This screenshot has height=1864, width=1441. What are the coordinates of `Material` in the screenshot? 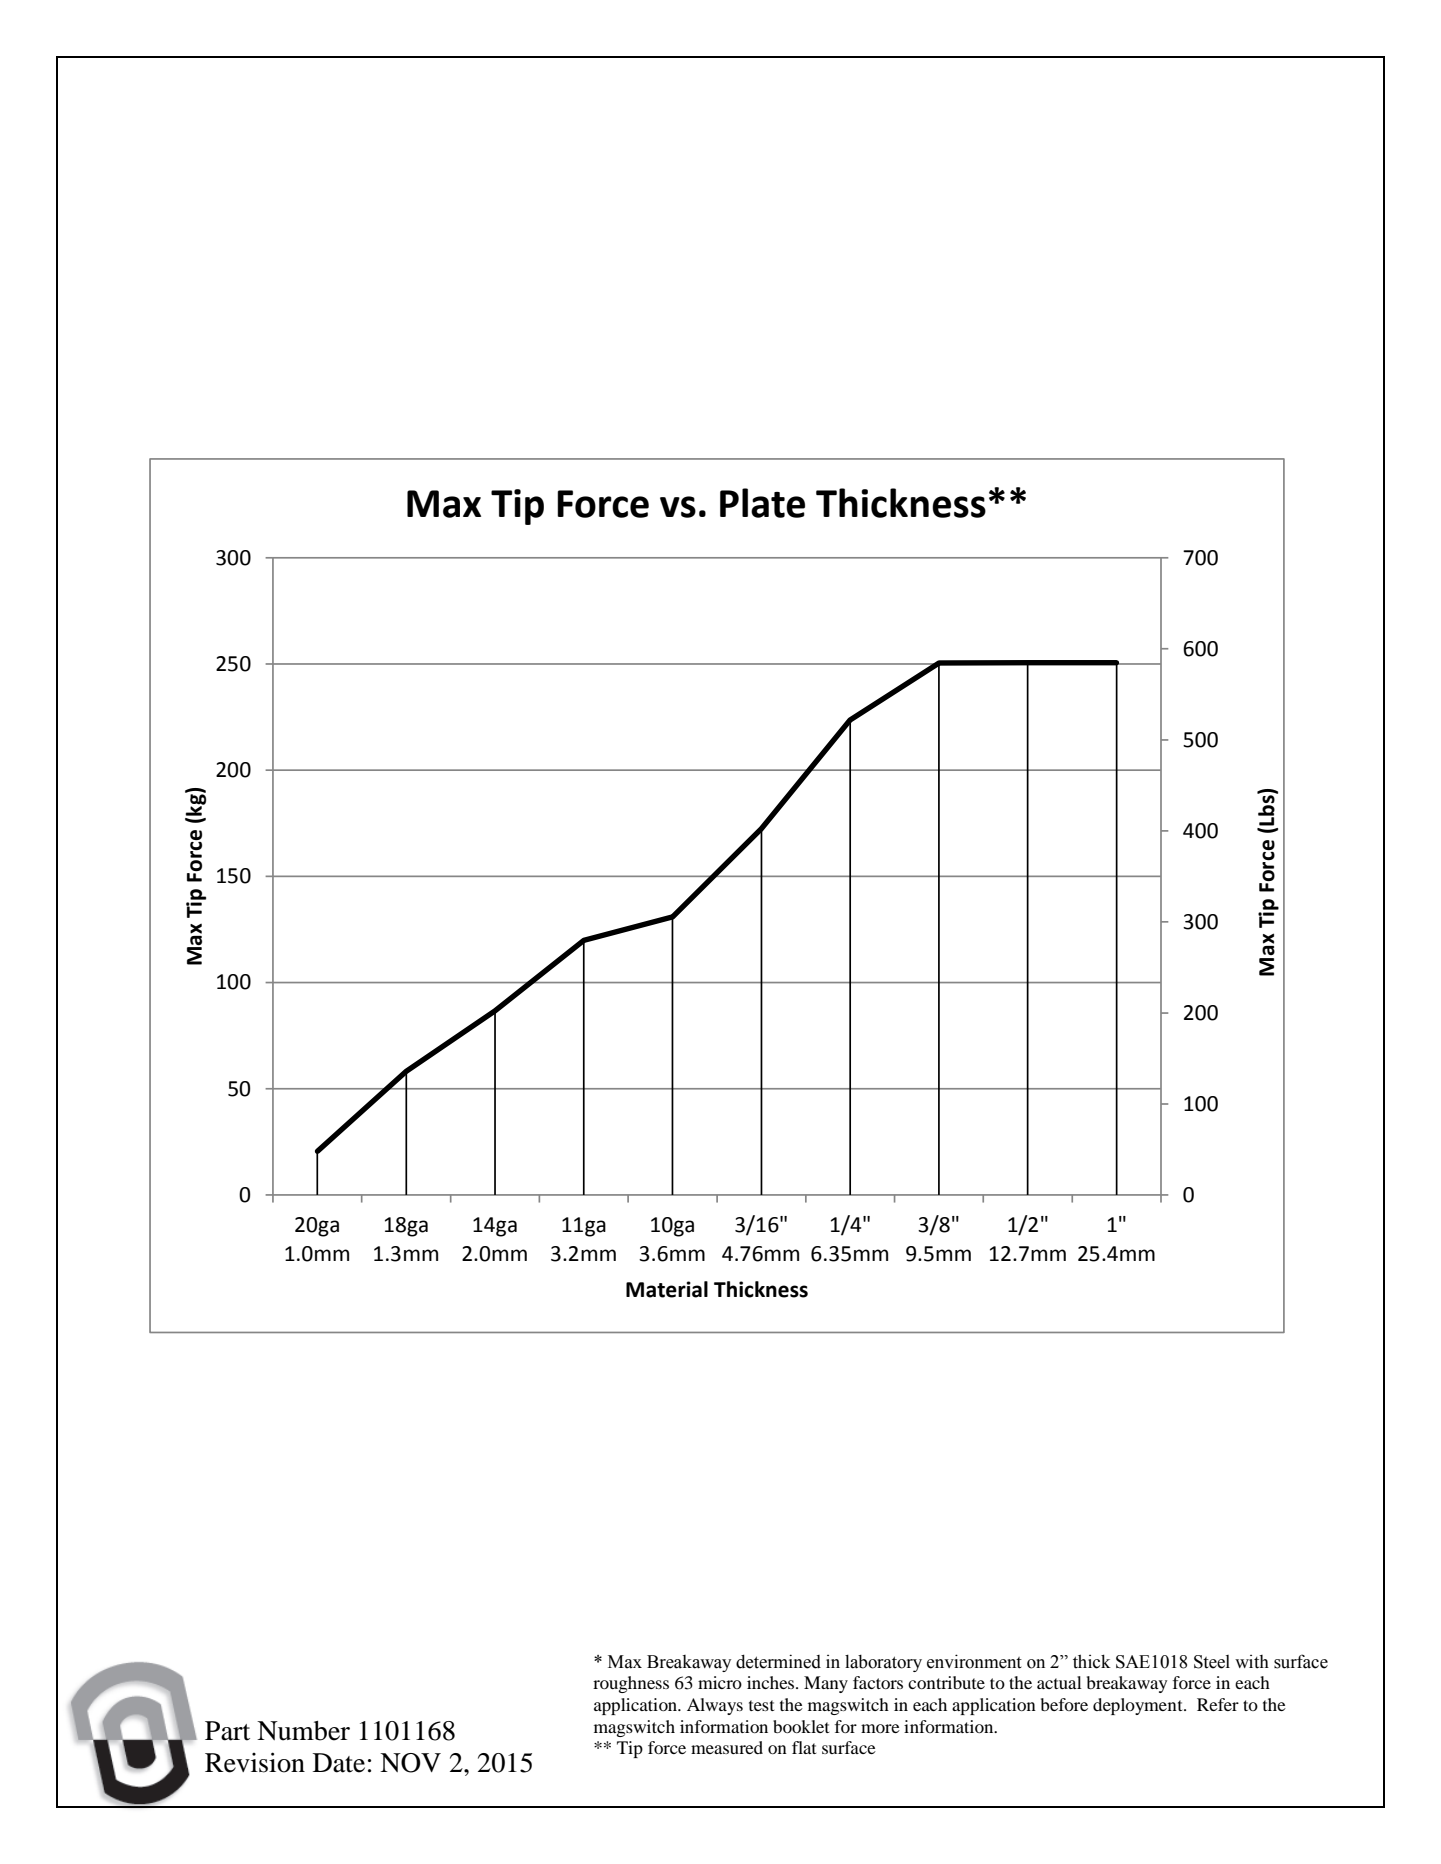 It's located at (667, 1289).
